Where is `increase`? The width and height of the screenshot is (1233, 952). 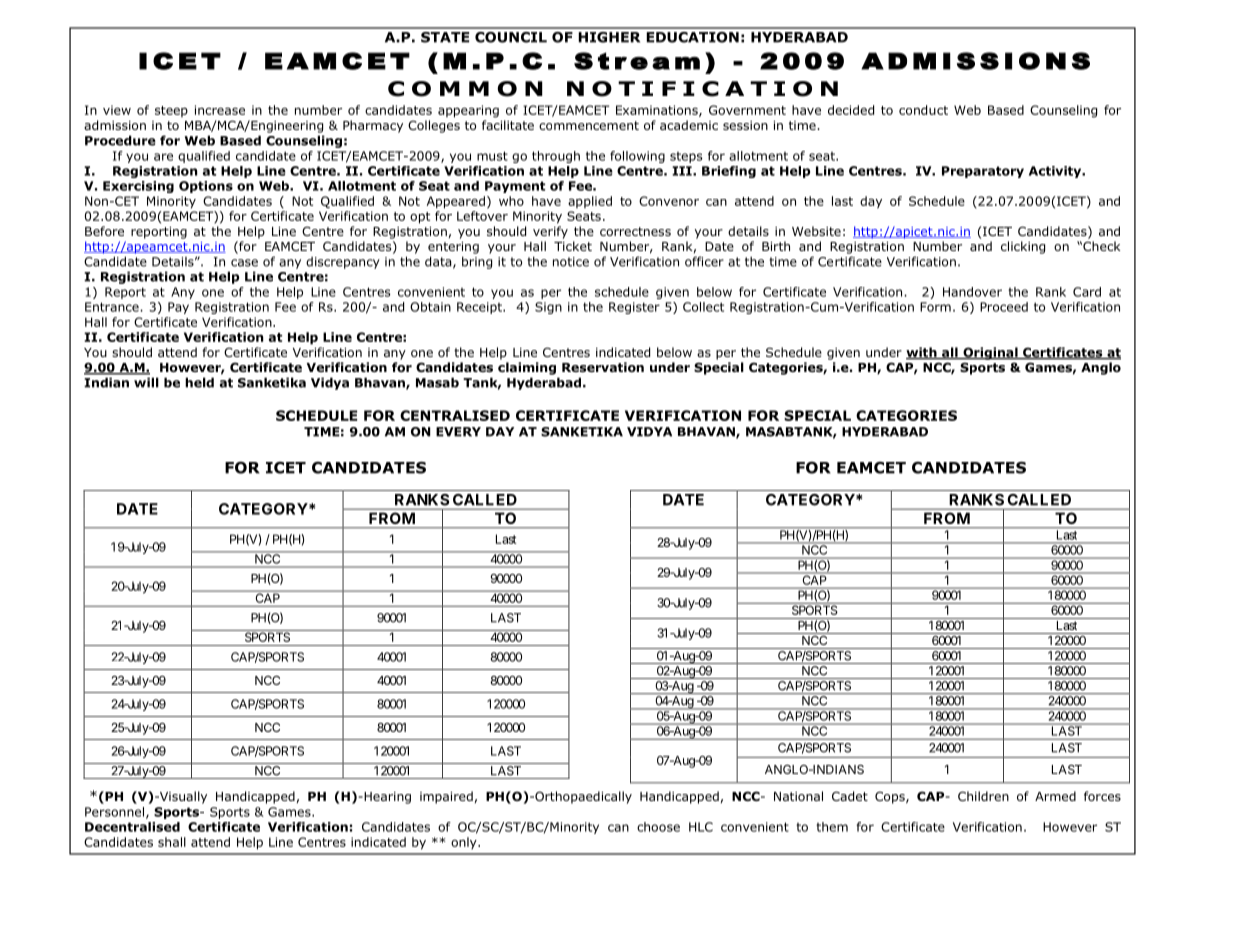 increase is located at coordinates (220, 110).
